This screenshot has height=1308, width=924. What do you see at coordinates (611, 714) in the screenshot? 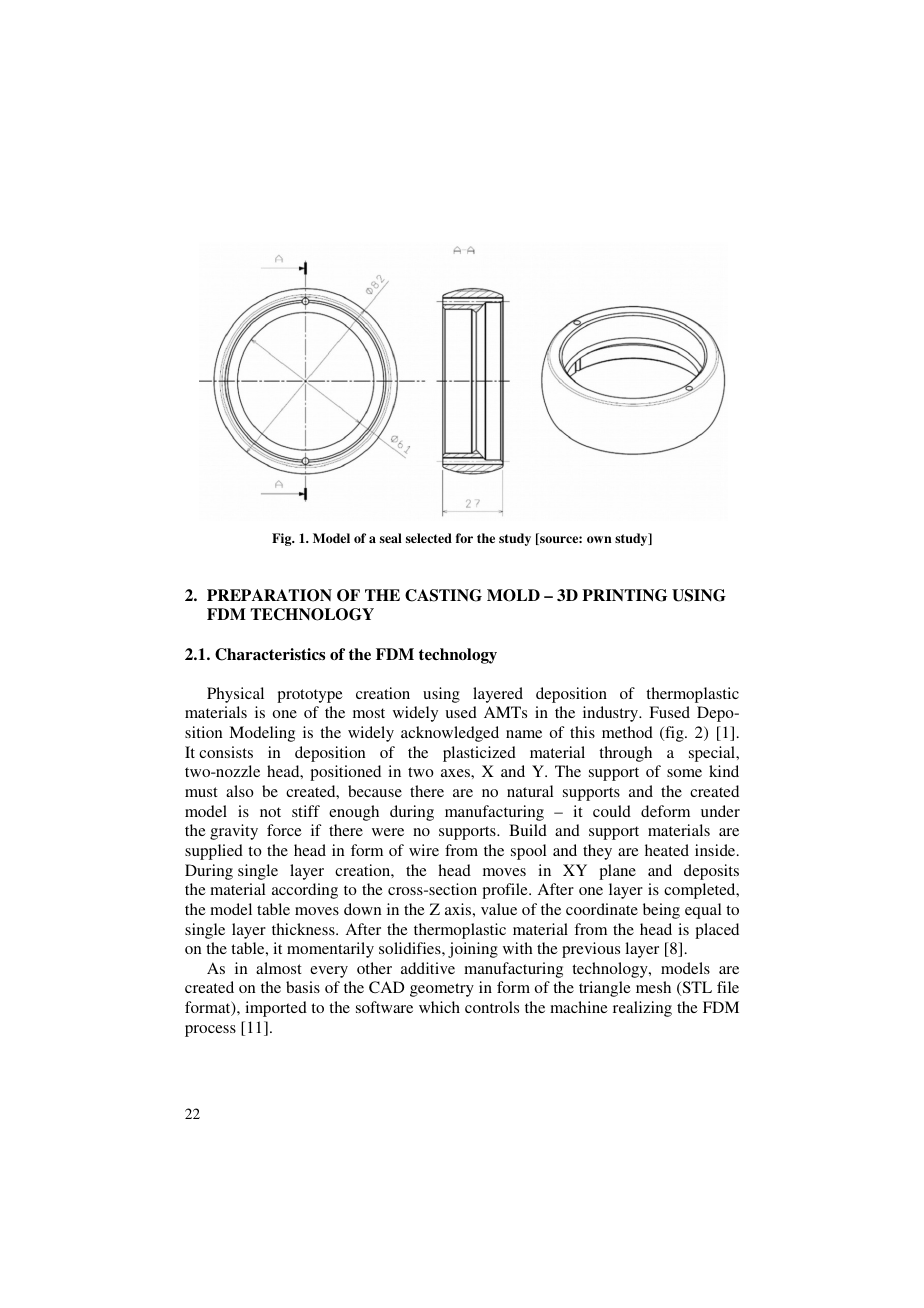
I see `industry` at bounding box center [611, 714].
